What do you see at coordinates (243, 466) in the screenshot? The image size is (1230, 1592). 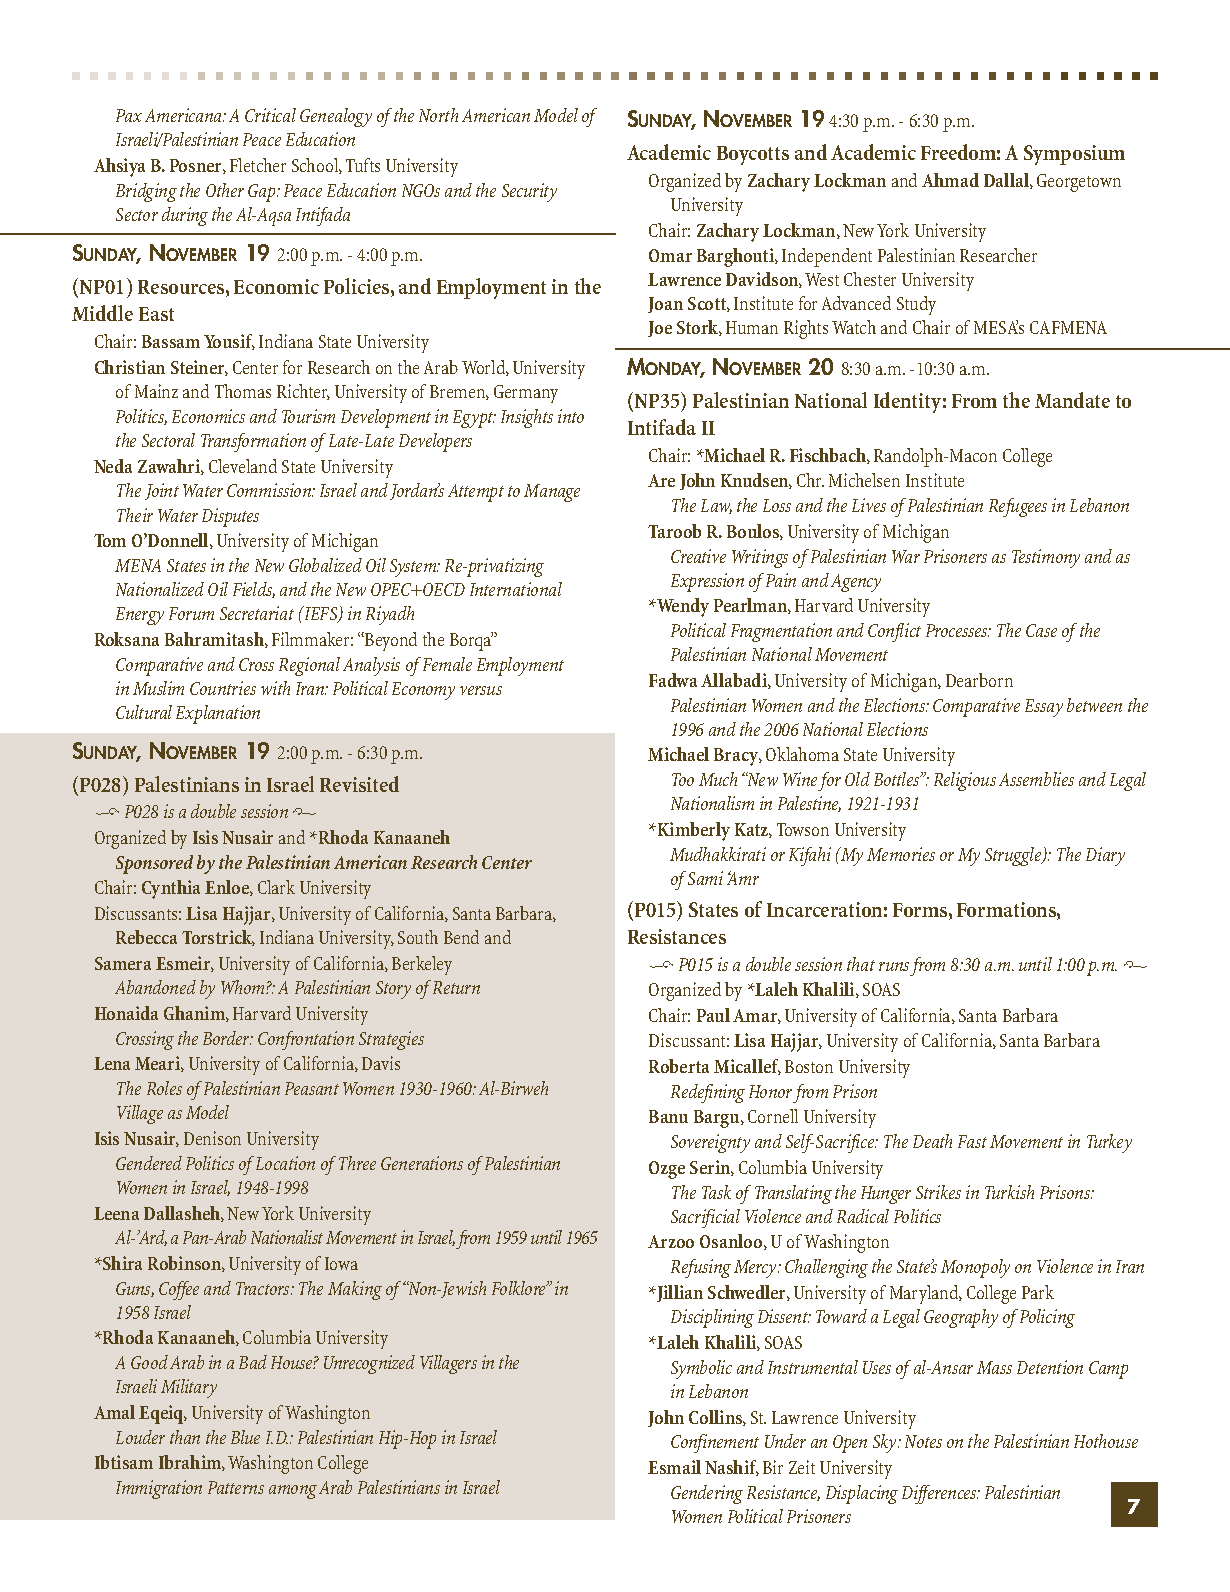 I see `Cleveland` at bounding box center [243, 466].
